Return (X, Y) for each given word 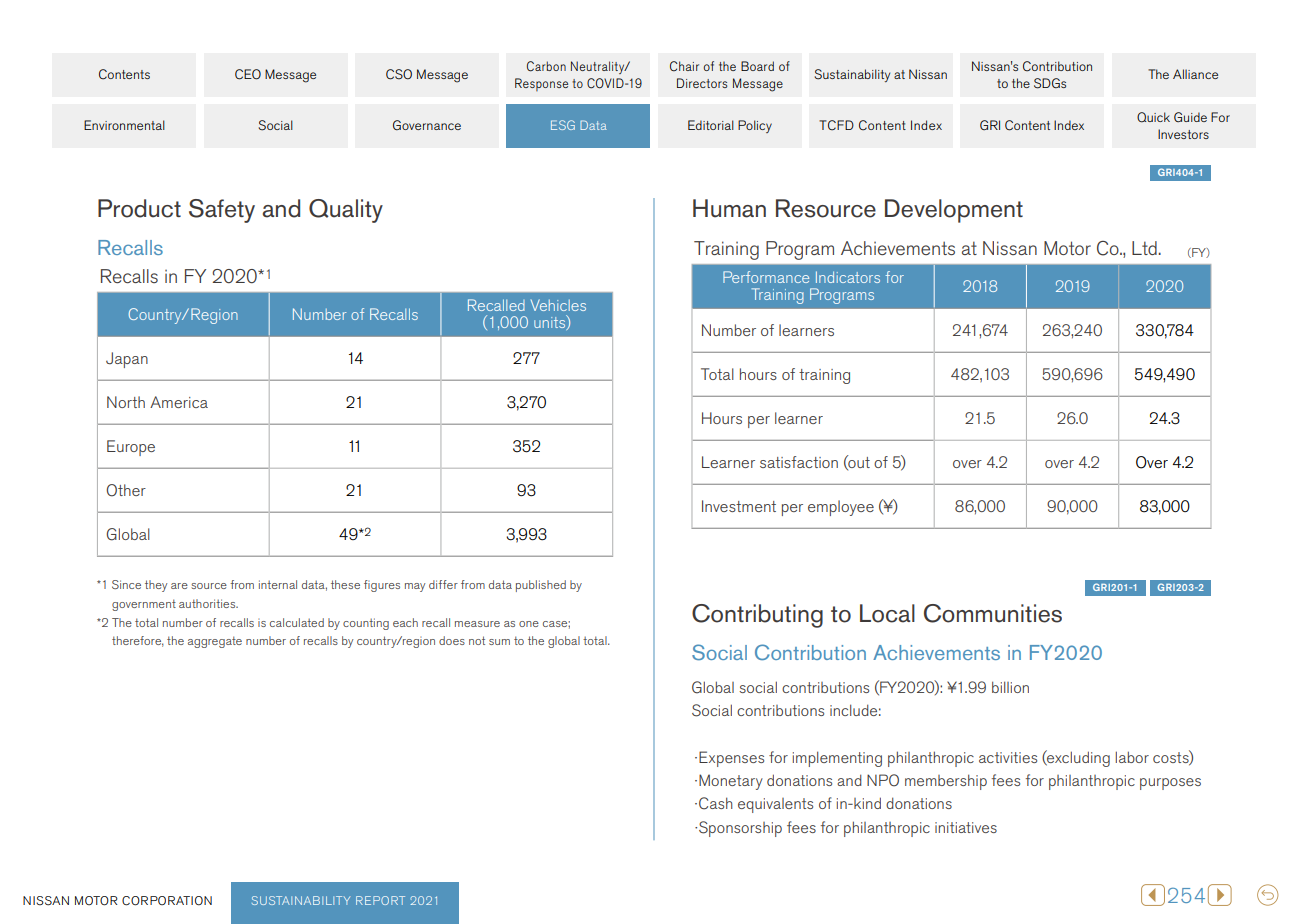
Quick (1153, 117)
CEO (248, 74)
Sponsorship (740, 829)
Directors (702, 83)
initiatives (966, 827)
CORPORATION (167, 901)
